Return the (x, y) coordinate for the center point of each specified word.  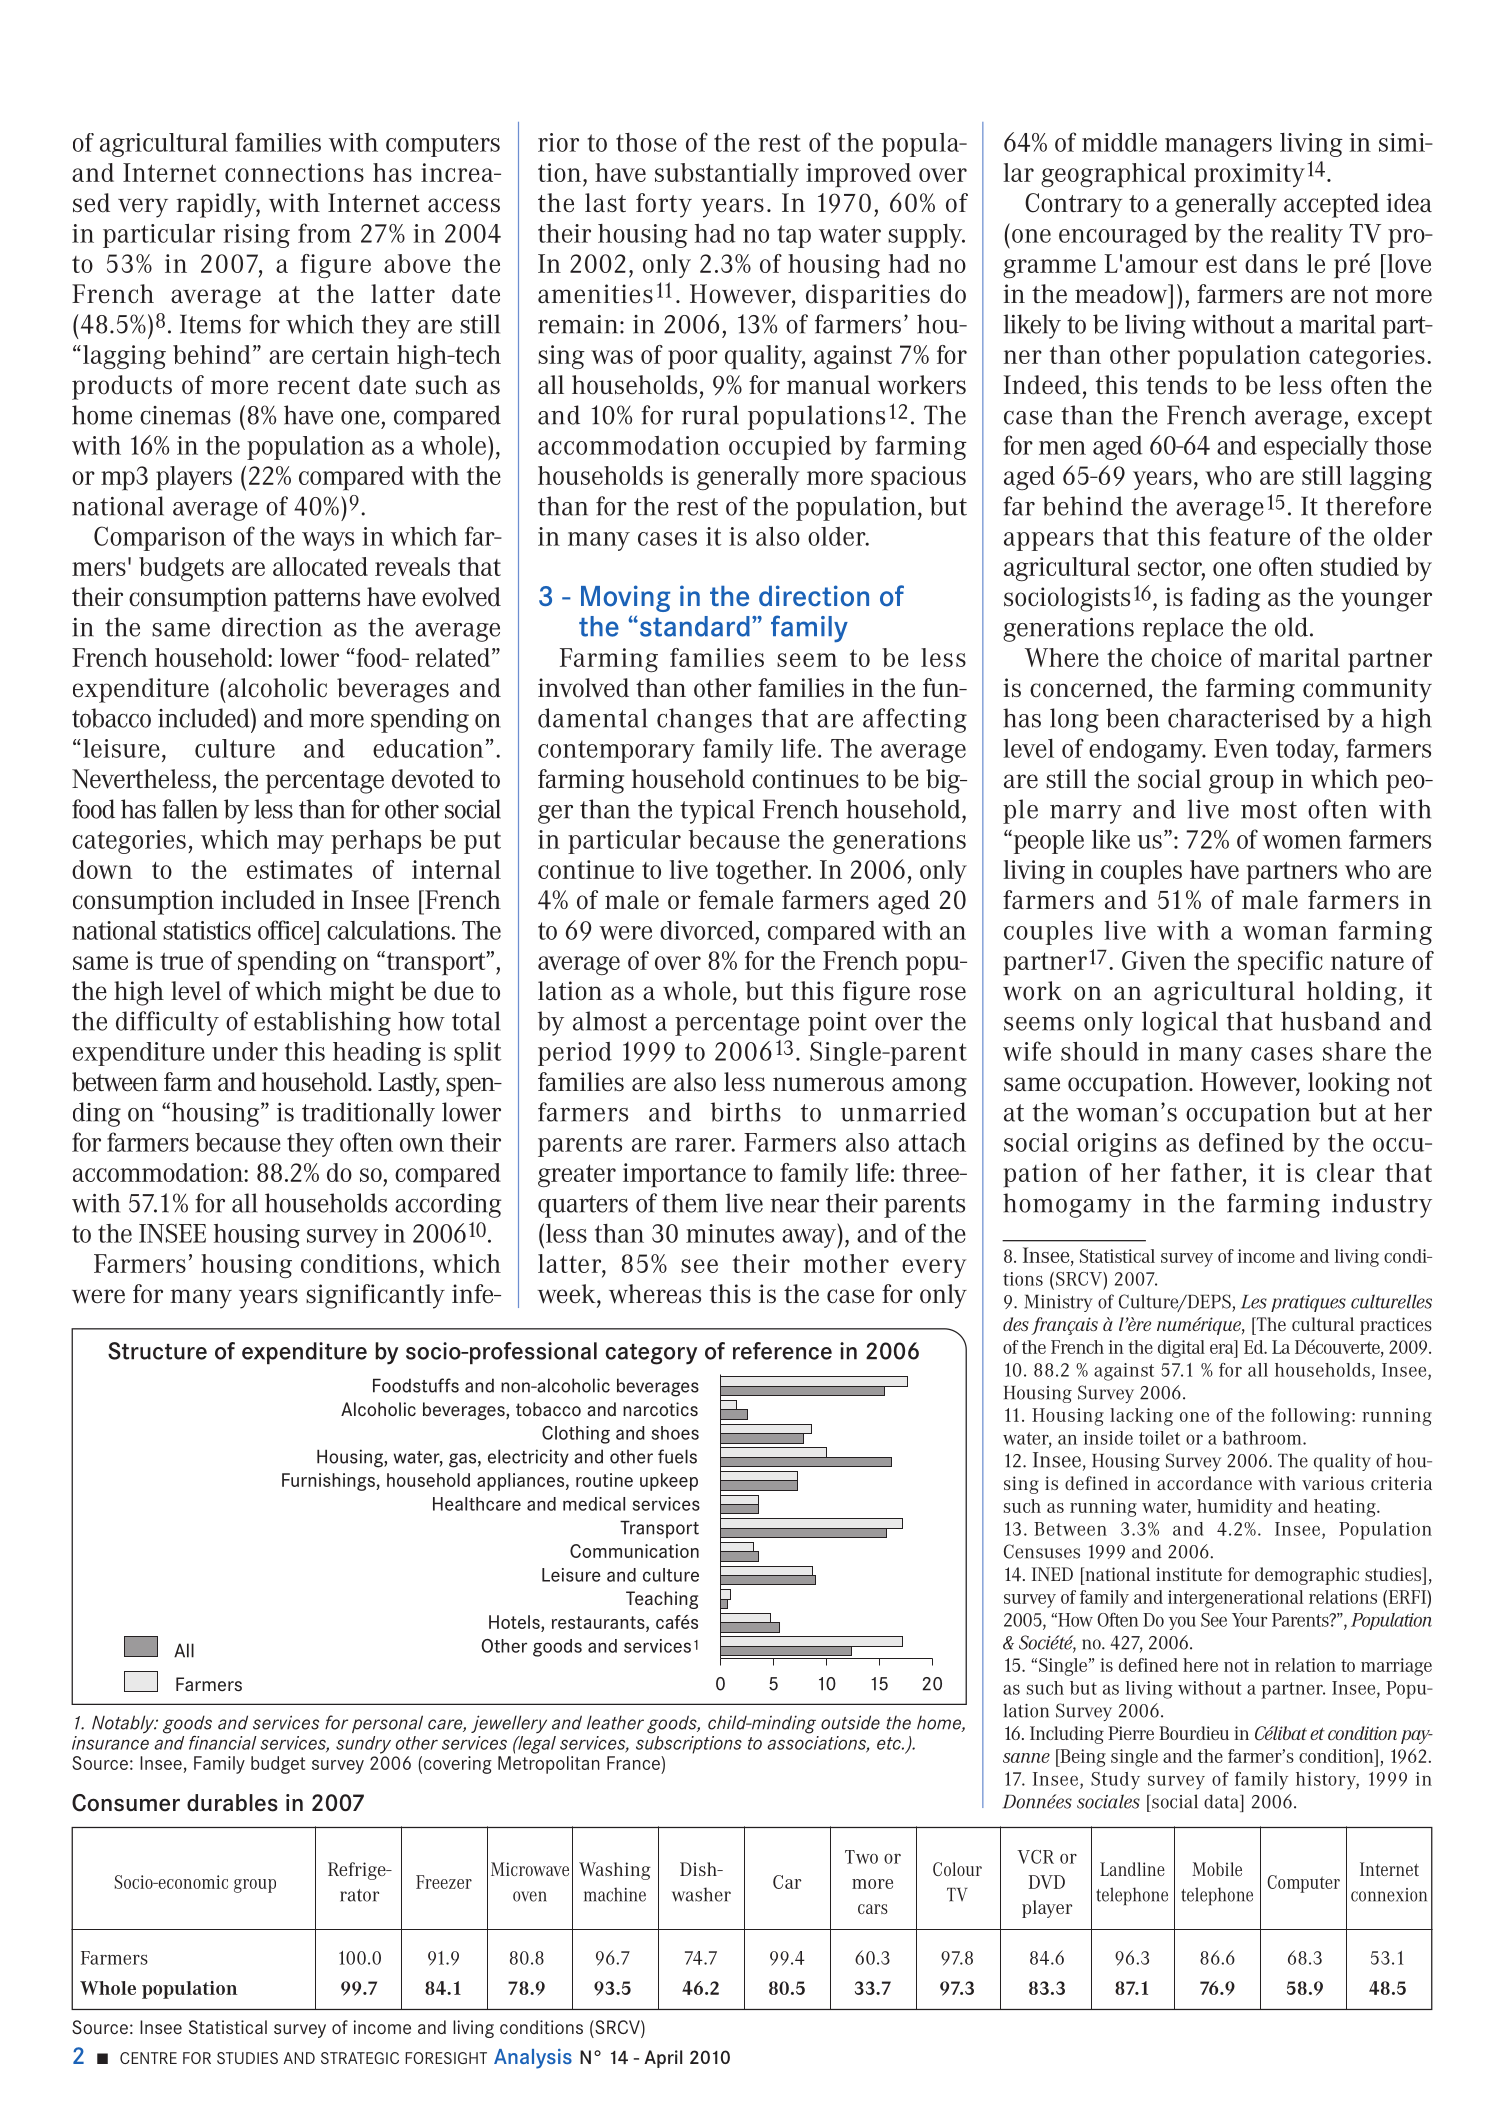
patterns (317, 600)
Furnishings (329, 1482)
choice (1186, 657)
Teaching (662, 1600)
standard (693, 626)
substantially (727, 175)
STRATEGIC (360, 2058)
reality (1307, 236)
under (245, 1051)
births (745, 1112)
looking (1349, 1084)
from (324, 233)
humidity (1235, 1508)
